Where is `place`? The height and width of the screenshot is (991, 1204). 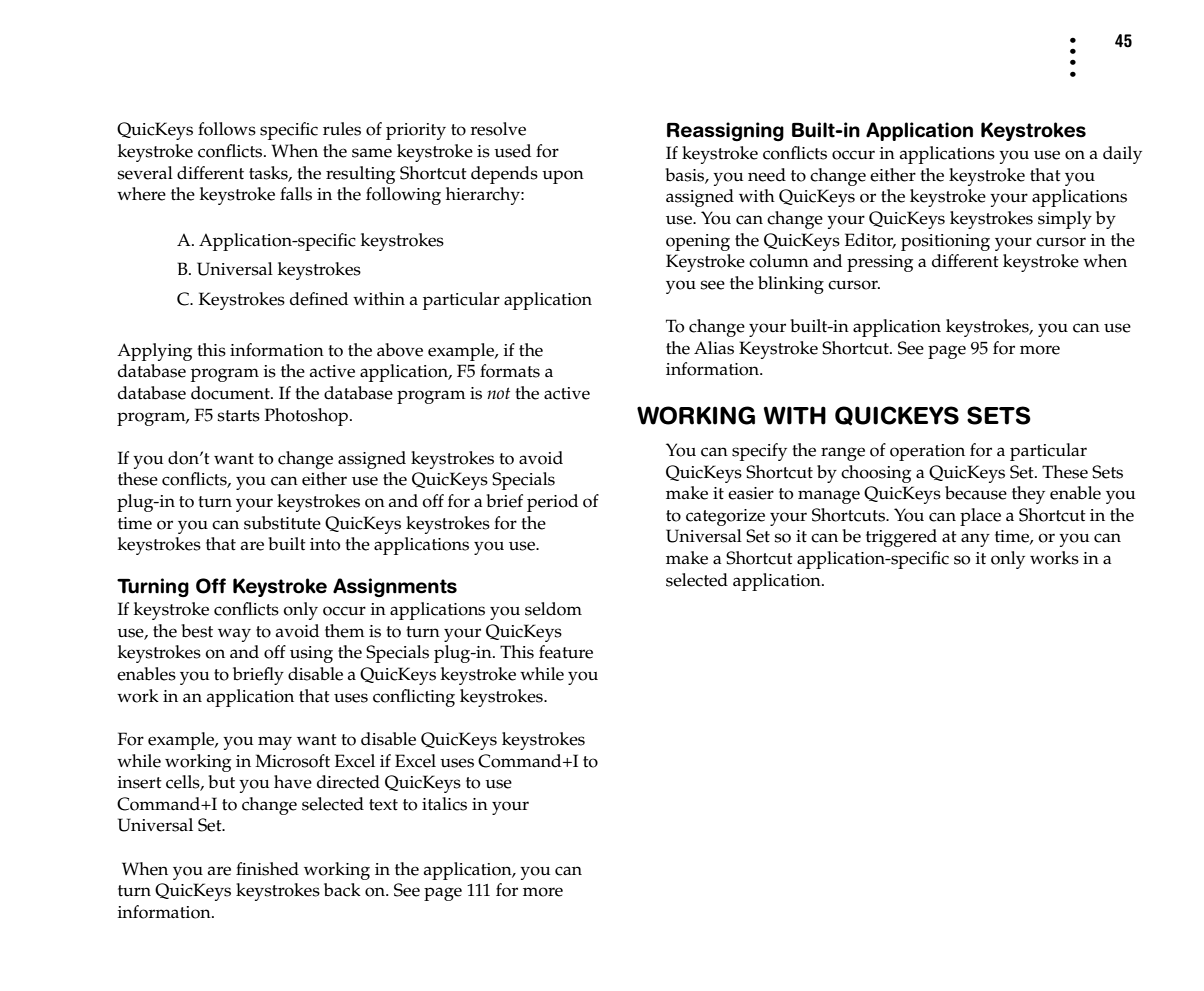 place is located at coordinates (980, 517).
